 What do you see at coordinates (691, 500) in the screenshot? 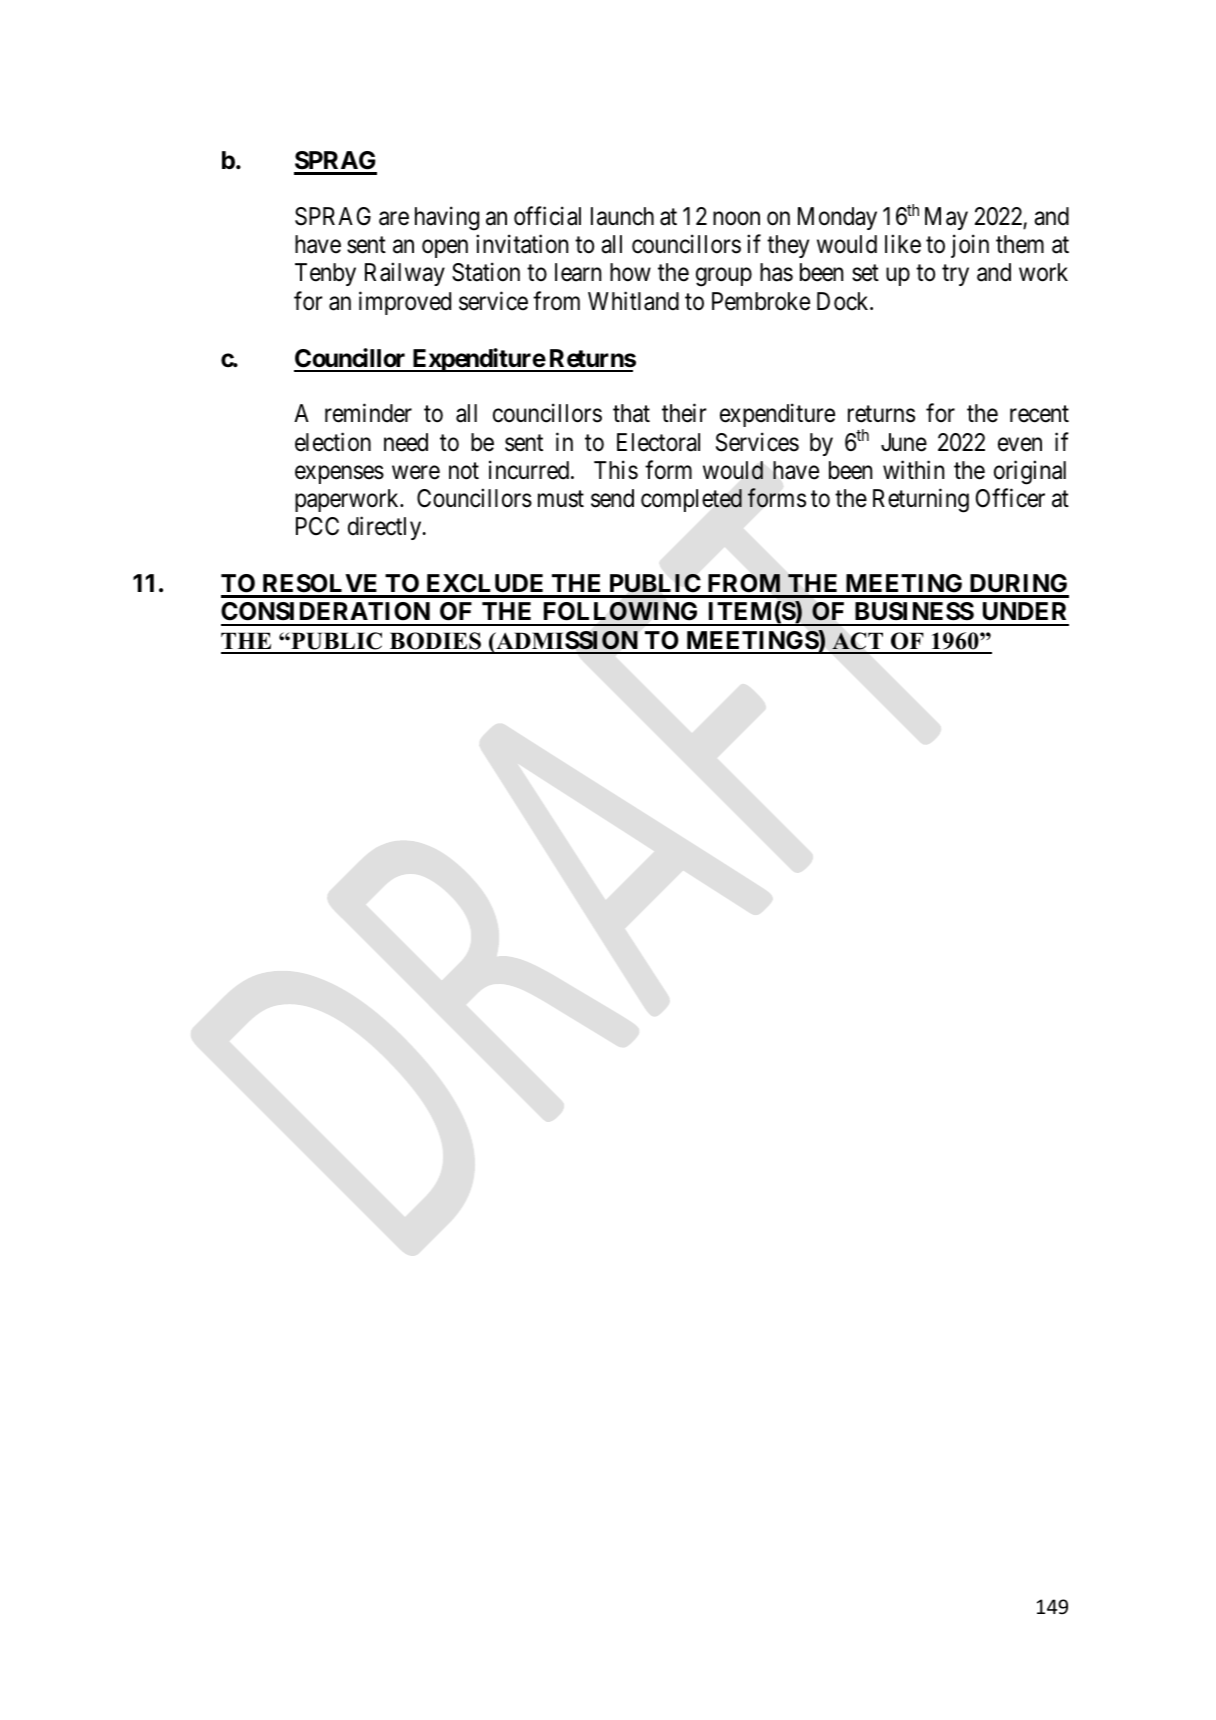
I see `completed` at bounding box center [691, 500].
